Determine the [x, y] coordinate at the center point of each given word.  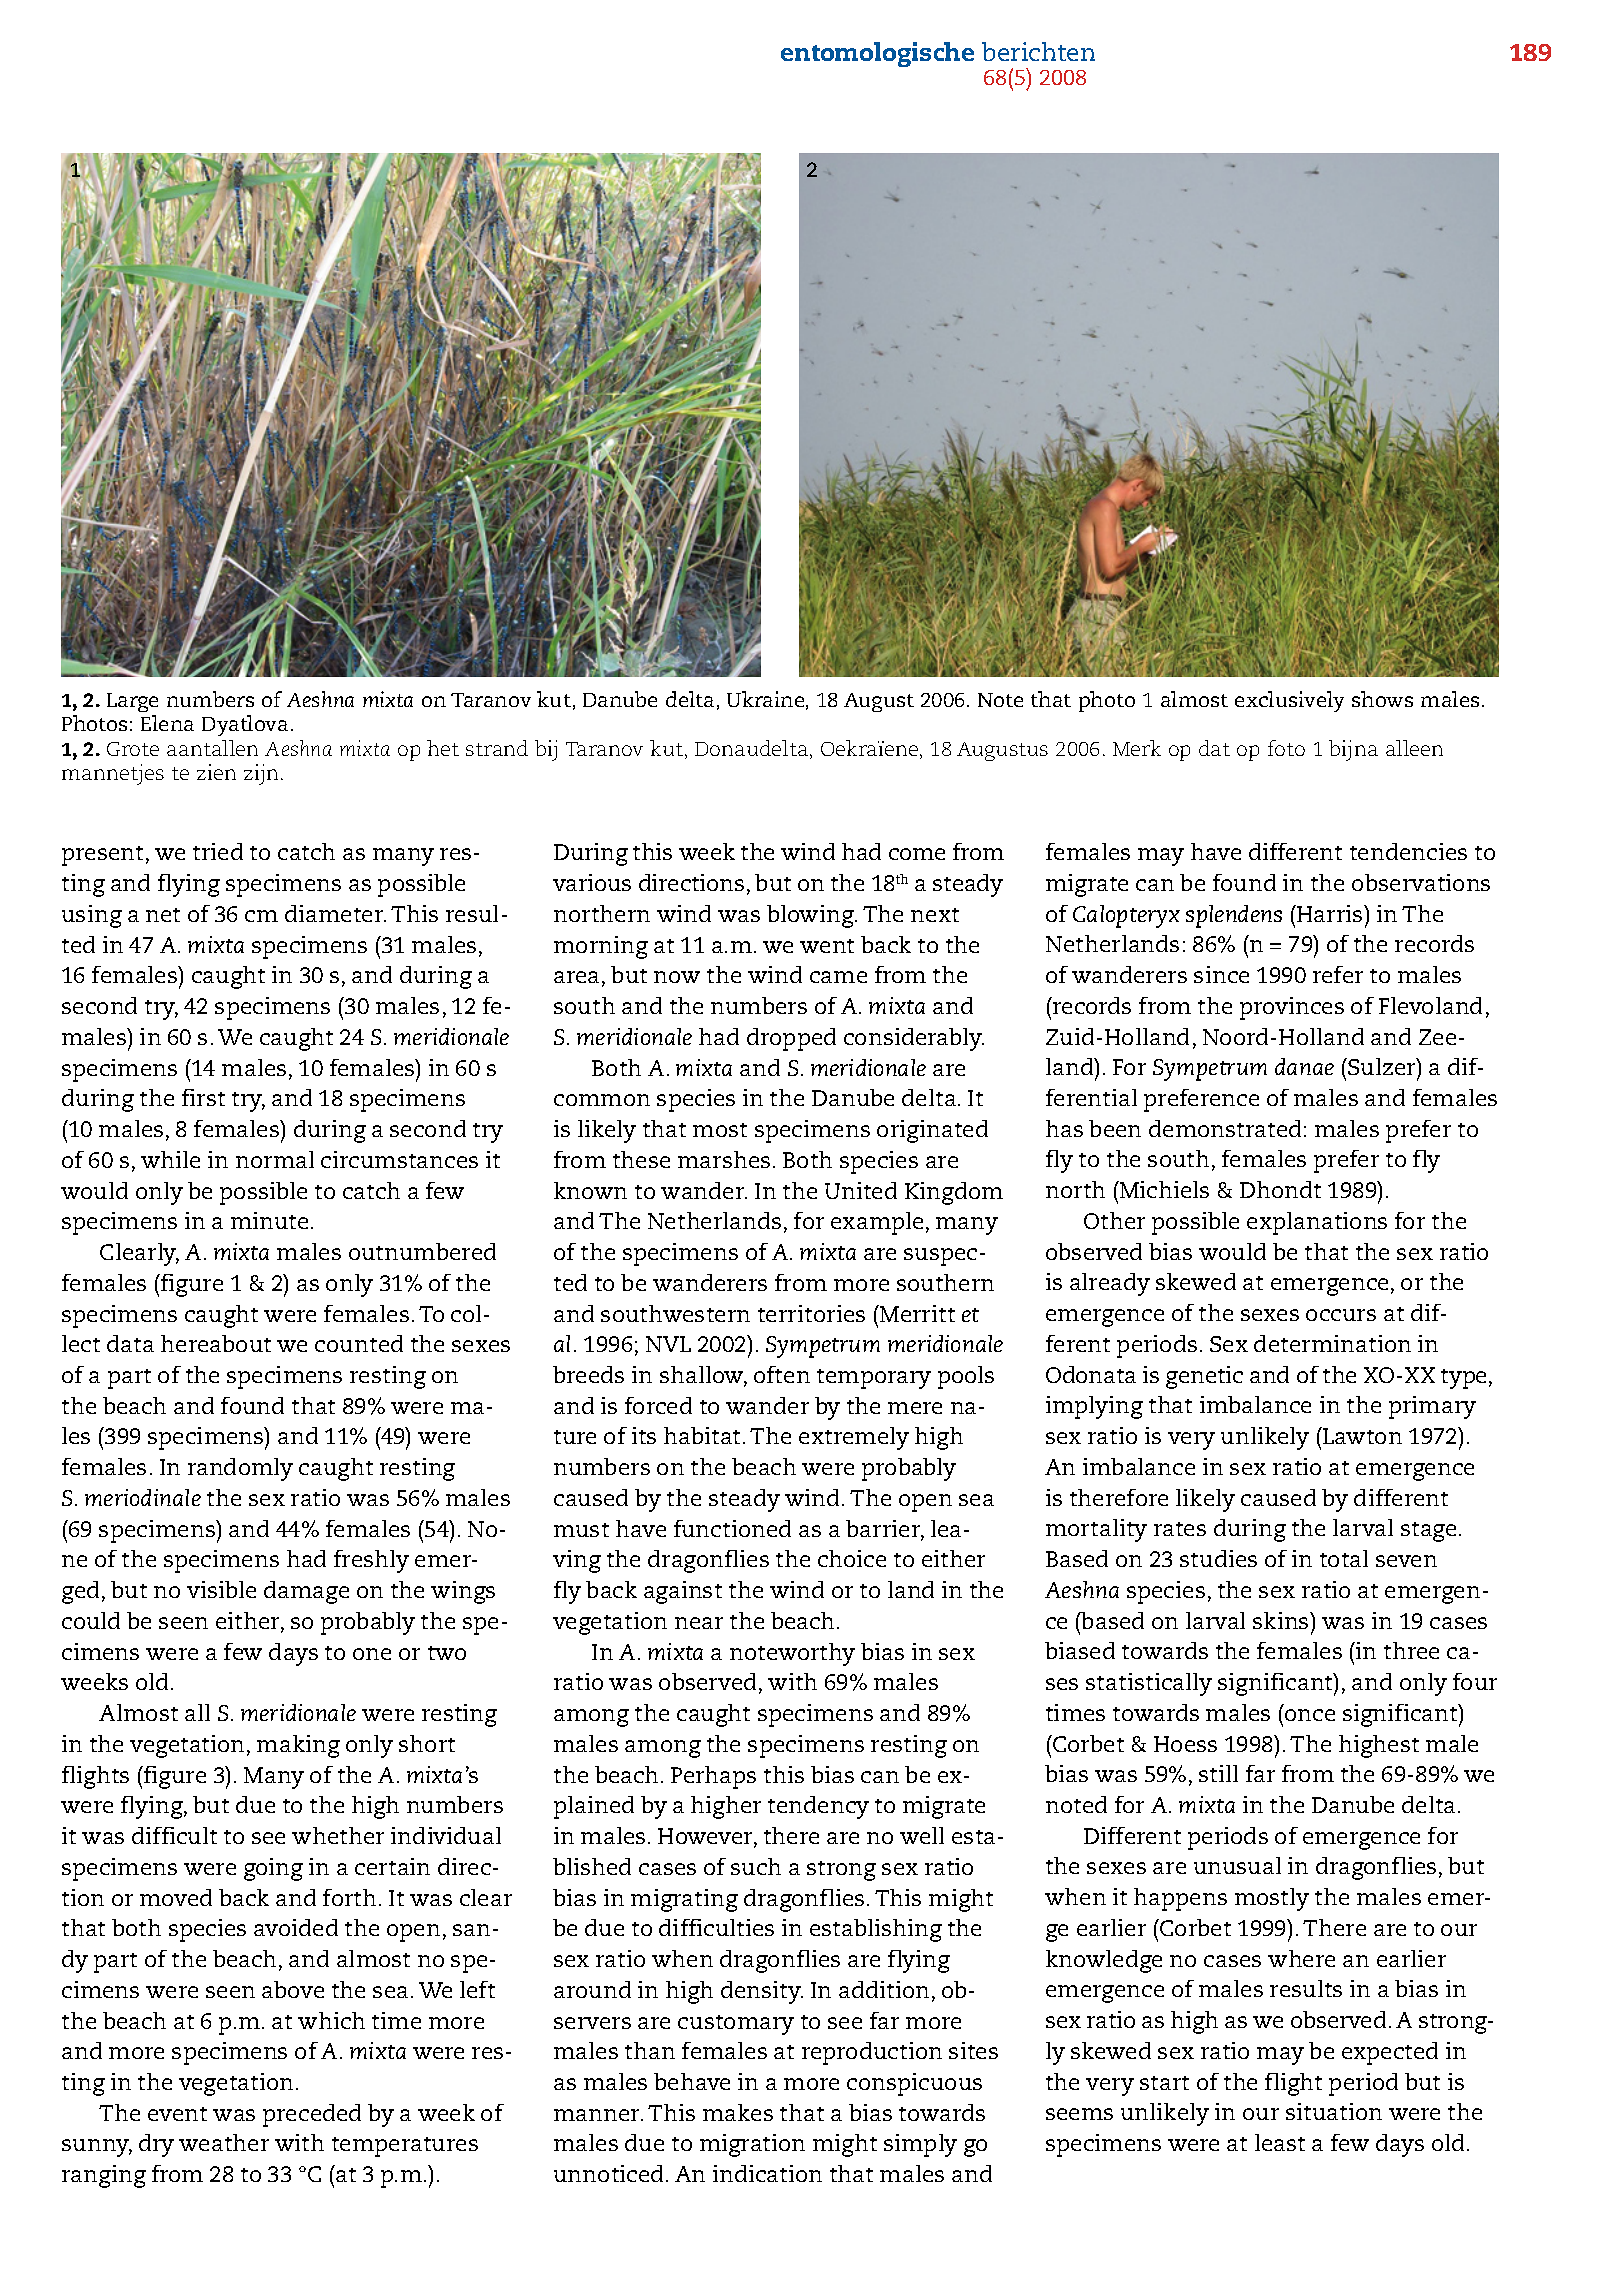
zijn [261, 774]
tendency [818, 1807]
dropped [791, 1039]
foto [1286, 748]
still [1218, 1773]
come [917, 854]
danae [1304, 1066]
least [1280, 2142]
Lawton [1361, 1435]
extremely [854, 1438]
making [298, 1746]
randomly [240, 1469]
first [203, 1097]
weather [224, 2142]
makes [738, 2112]
